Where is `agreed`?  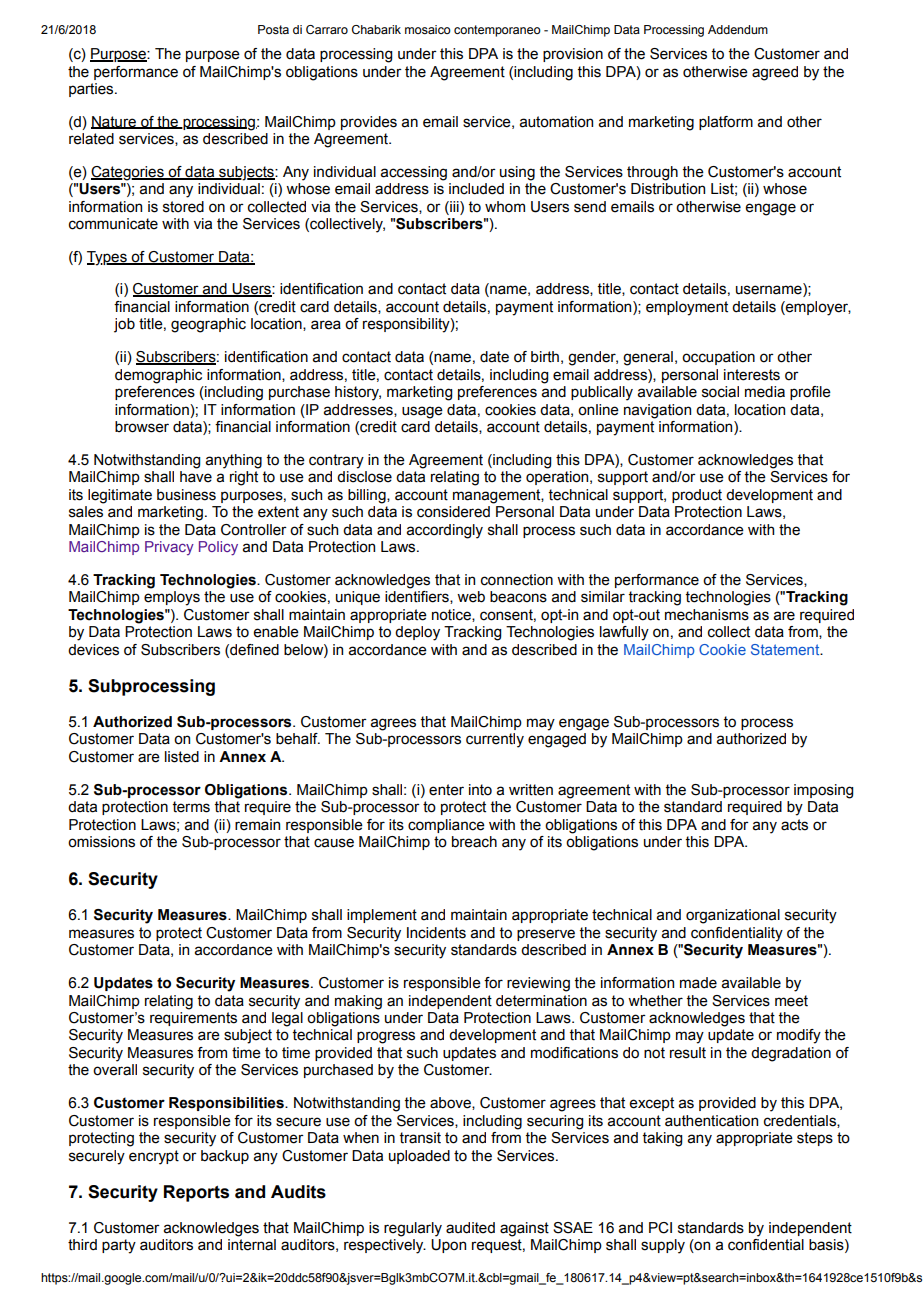
agreed is located at coordinates (775, 73).
